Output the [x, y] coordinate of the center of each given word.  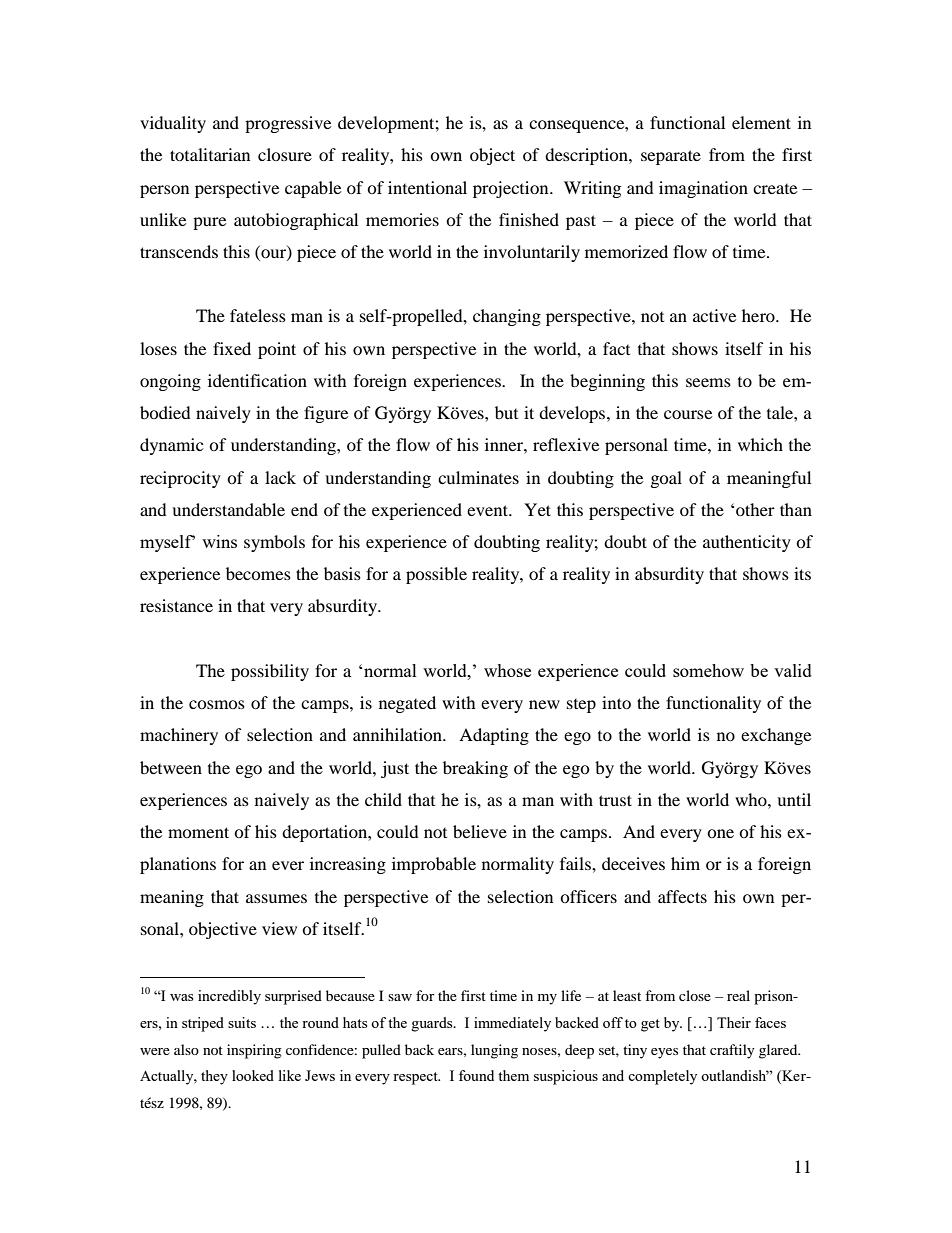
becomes [258, 573]
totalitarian [210, 154]
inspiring [254, 1051]
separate [671, 157]
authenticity [747, 543]
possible [436, 575]
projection [512, 189]
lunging [494, 1051]
